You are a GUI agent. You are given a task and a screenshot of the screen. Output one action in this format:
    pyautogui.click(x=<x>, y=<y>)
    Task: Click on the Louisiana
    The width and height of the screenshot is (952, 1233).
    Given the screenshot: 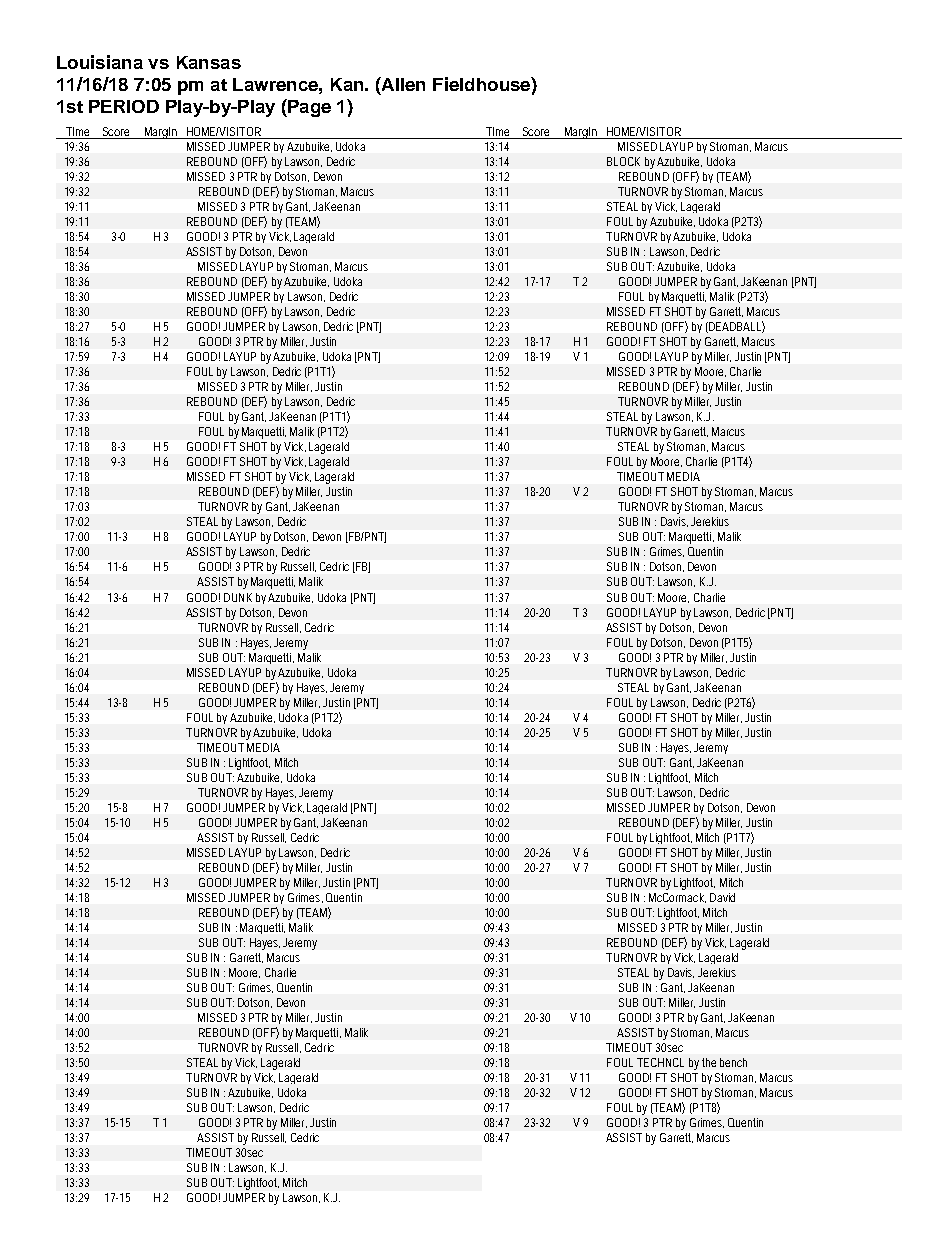 What is the action you would take?
    pyautogui.click(x=100, y=62)
